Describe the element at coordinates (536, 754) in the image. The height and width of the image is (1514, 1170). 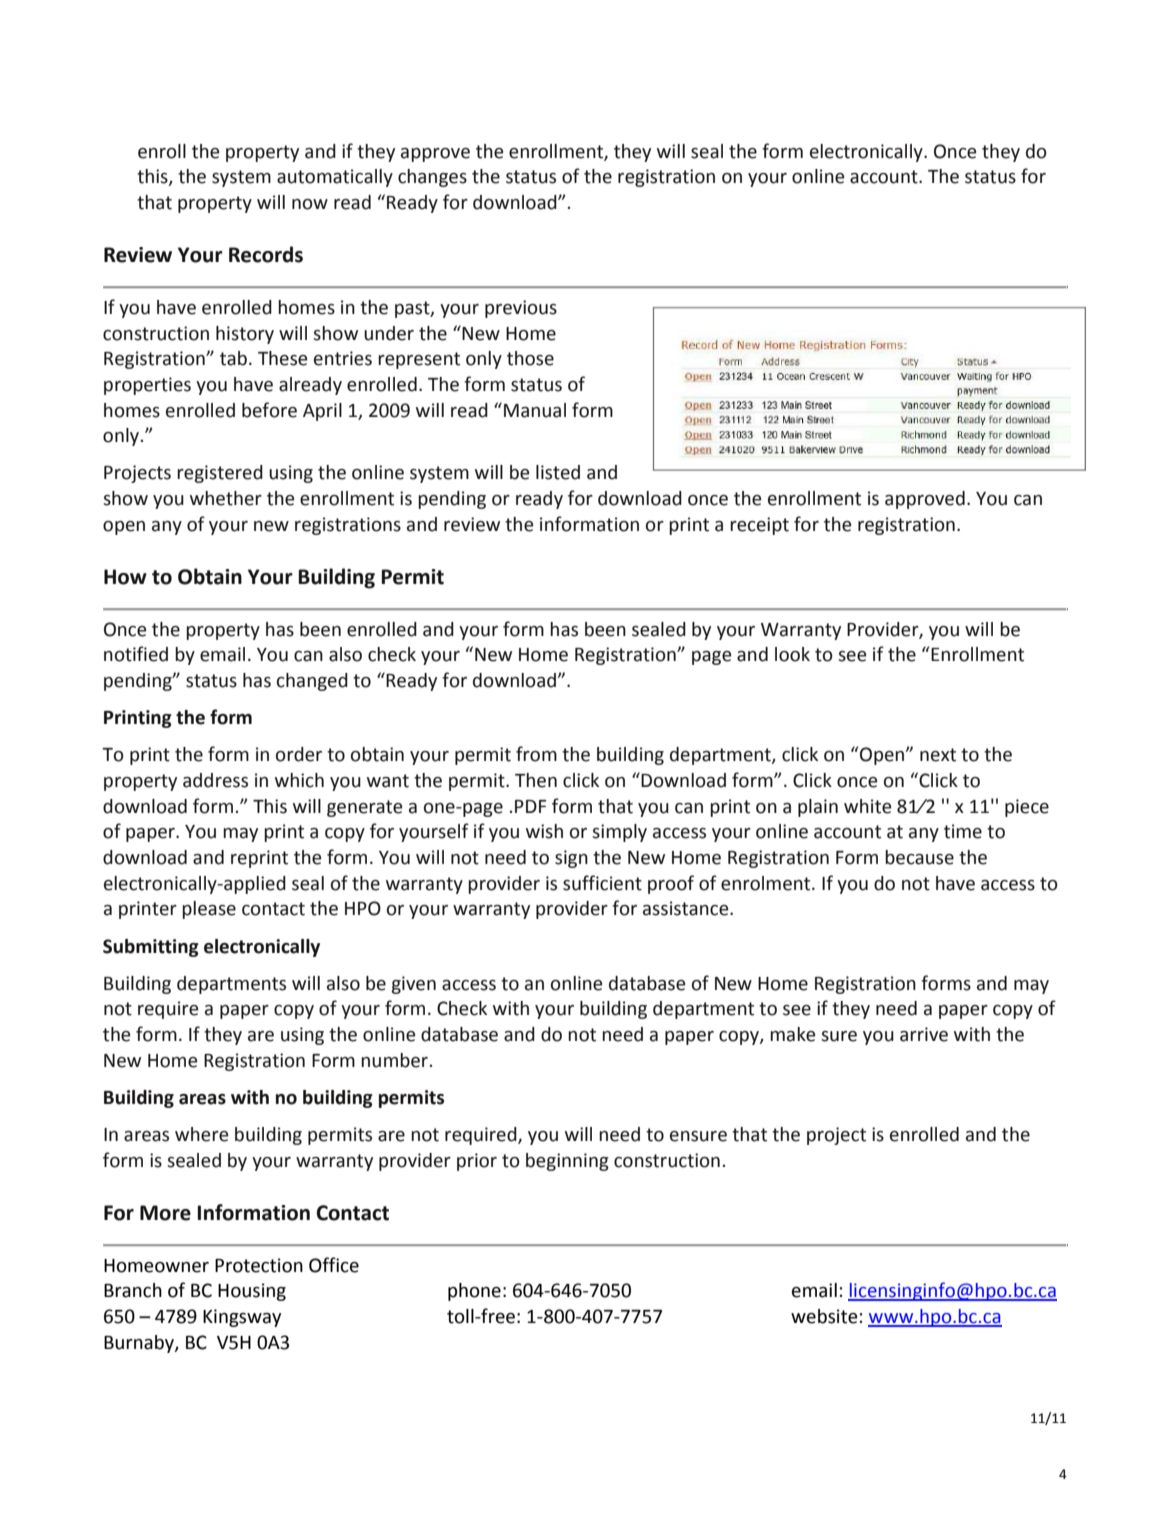
I see `from` at that location.
